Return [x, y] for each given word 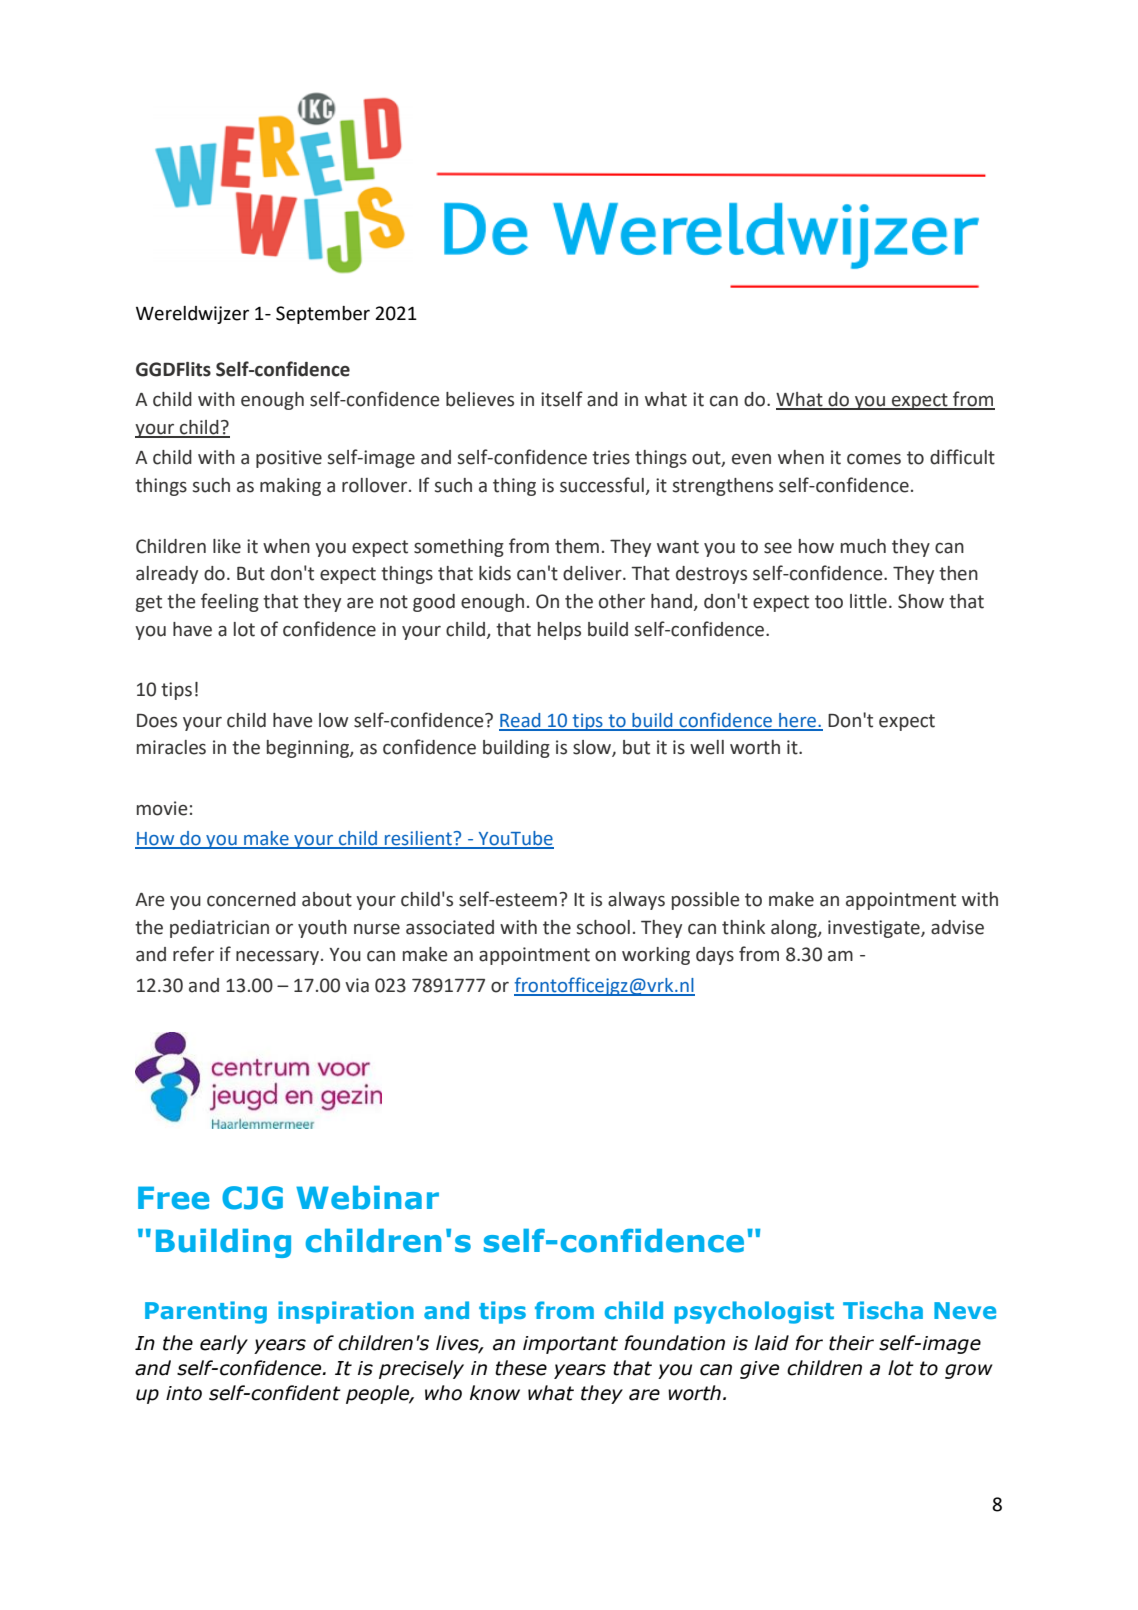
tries [611, 457]
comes [874, 459]
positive [289, 459]
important [570, 1345]
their [851, 1343]
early [224, 1344]
